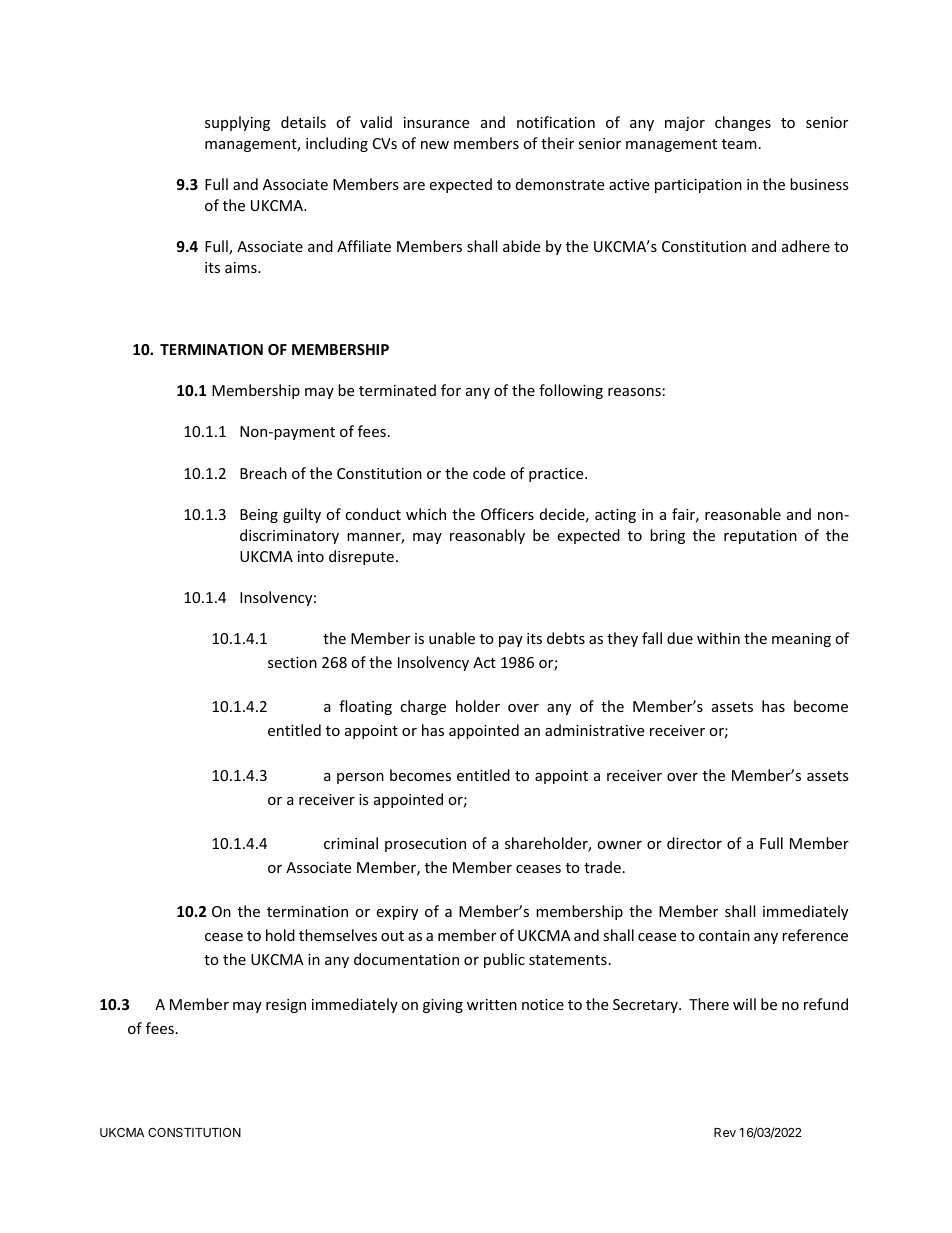 The width and height of the screenshot is (952, 1233). What do you see at coordinates (566, 638) in the screenshot?
I see `debts` at bounding box center [566, 638].
